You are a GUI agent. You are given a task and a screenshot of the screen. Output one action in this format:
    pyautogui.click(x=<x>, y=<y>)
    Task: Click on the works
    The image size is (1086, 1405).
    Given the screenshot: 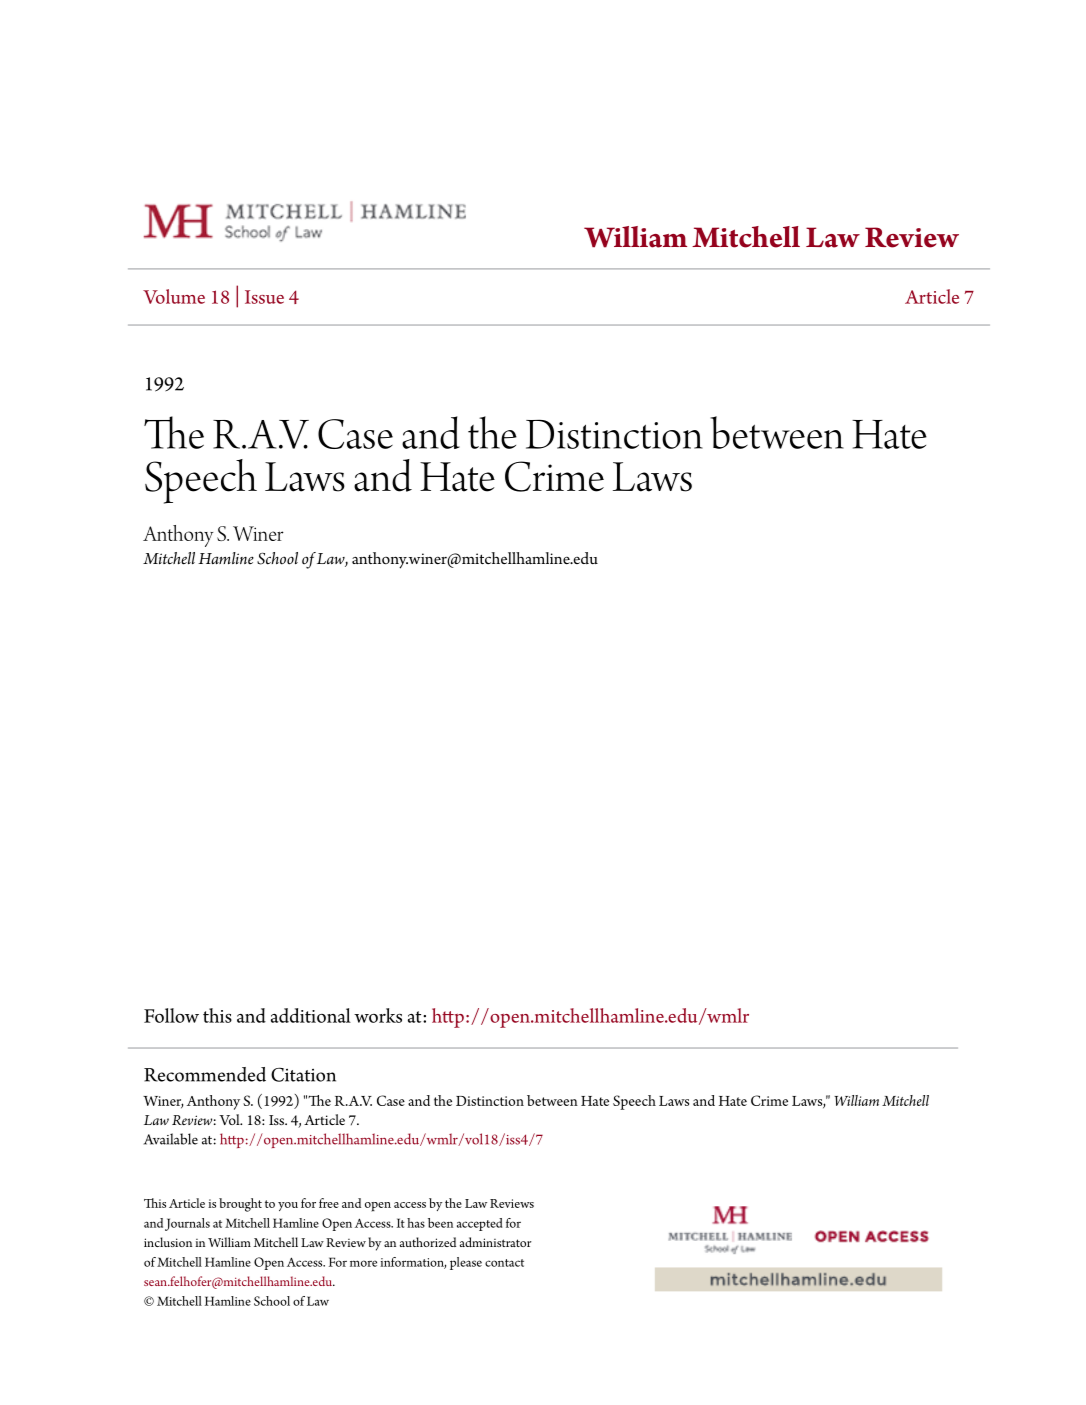 What is the action you would take?
    pyautogui.click(x=378, y=1015)
